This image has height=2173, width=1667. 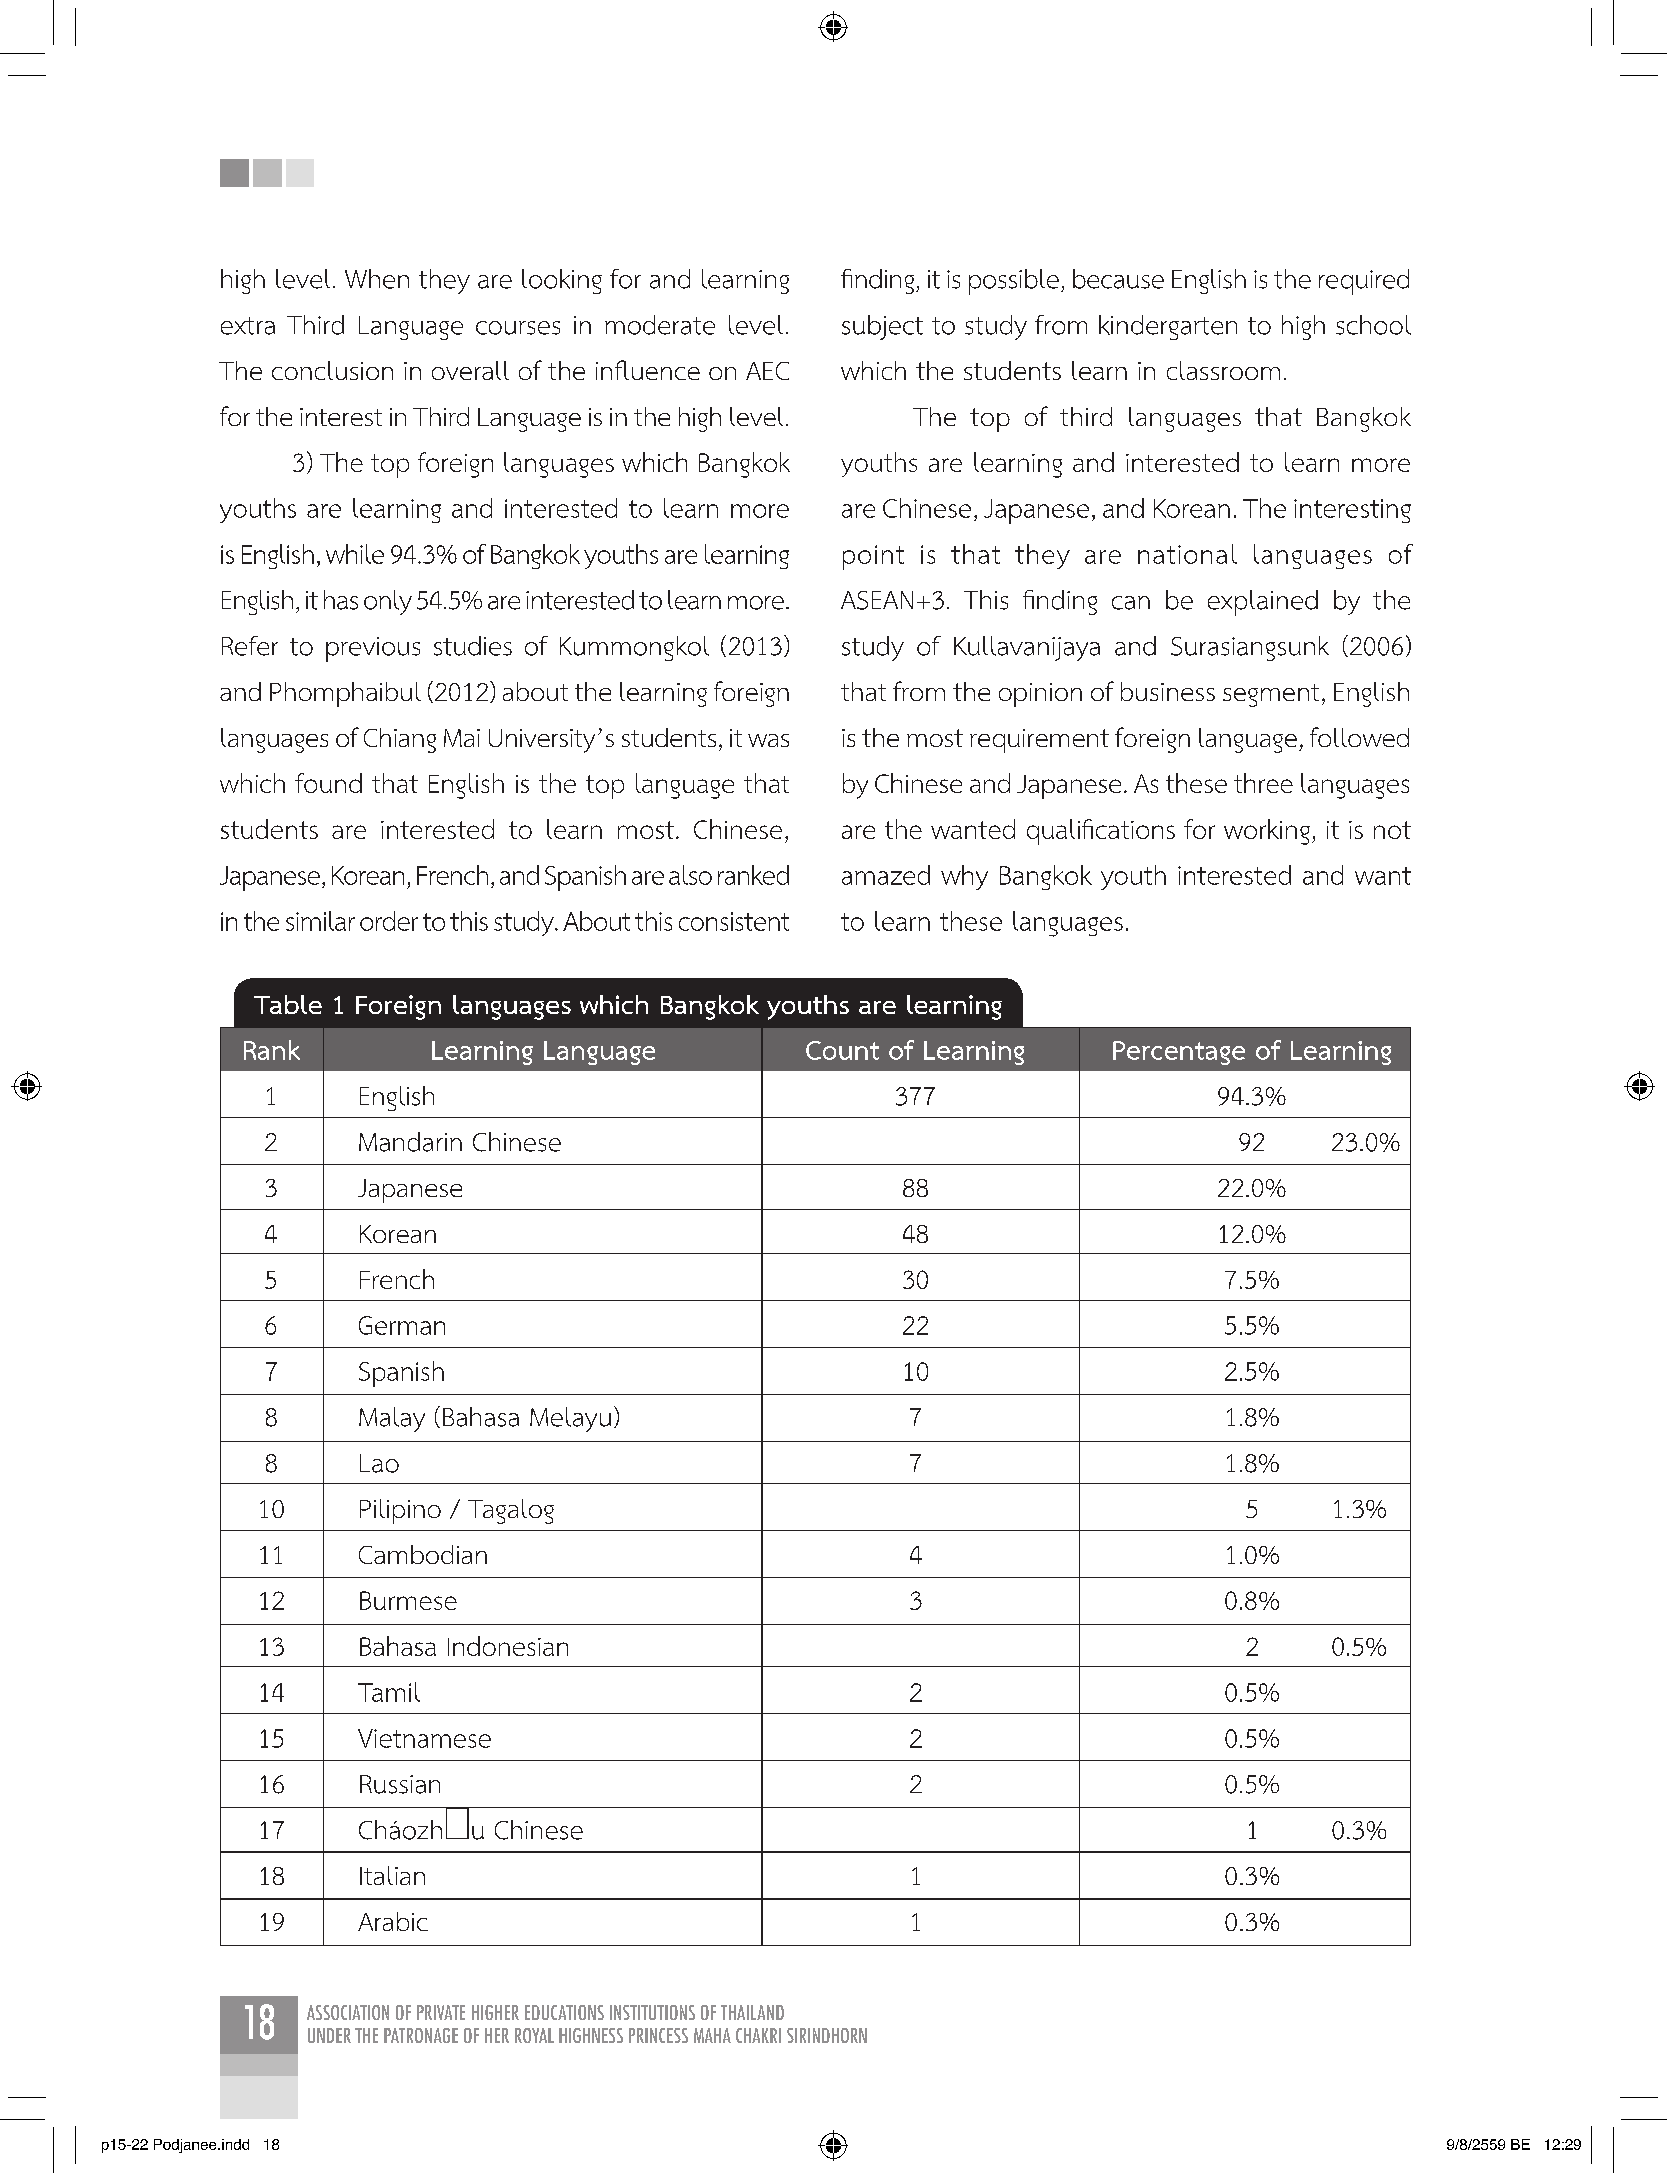 What do you see at coordinates (377, 279) in the image?
I see `When` at bounding box center [377, 279].
